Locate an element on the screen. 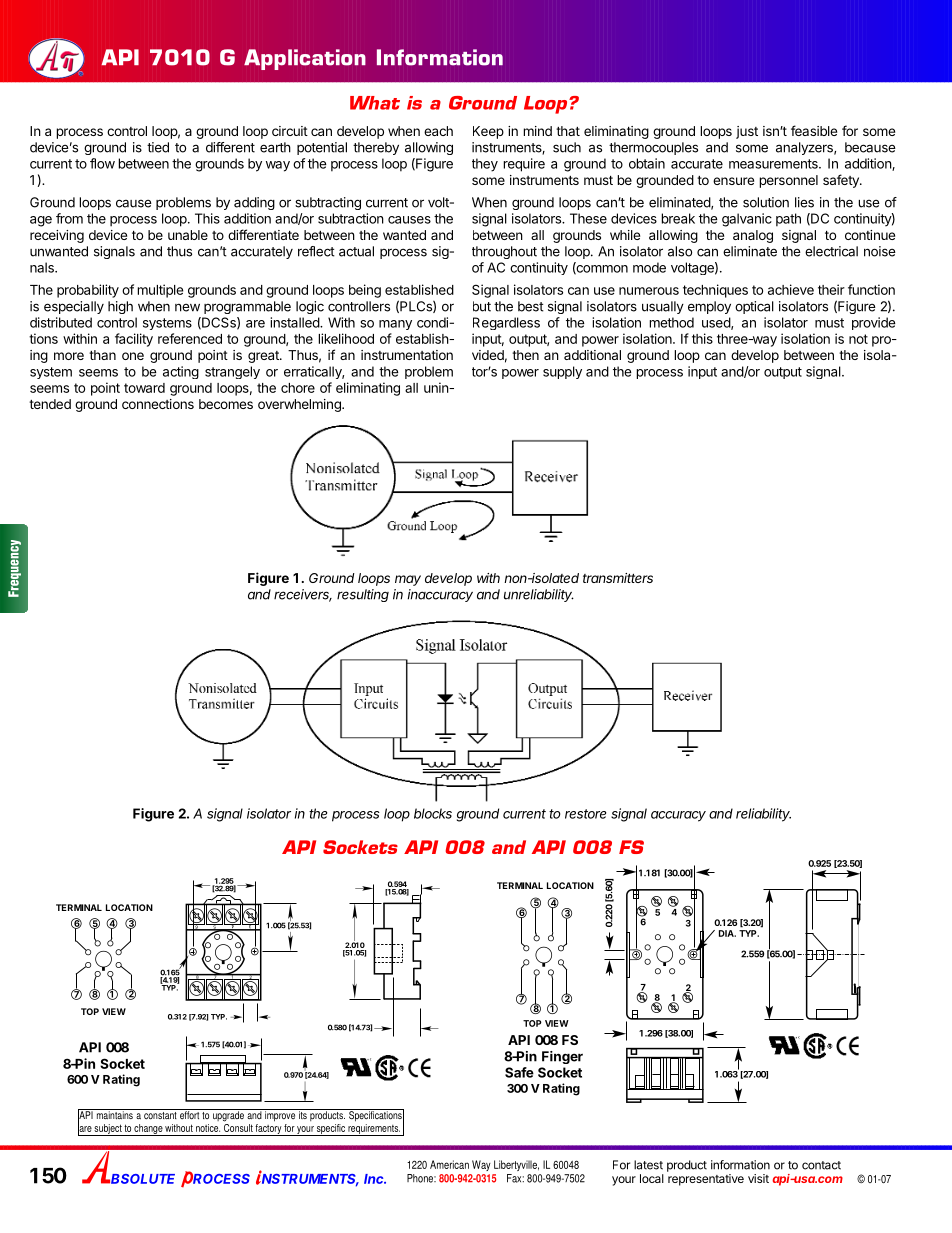 The height and width of the screenshot is (1233, 952). tied is located at coordinates (158, 147).
